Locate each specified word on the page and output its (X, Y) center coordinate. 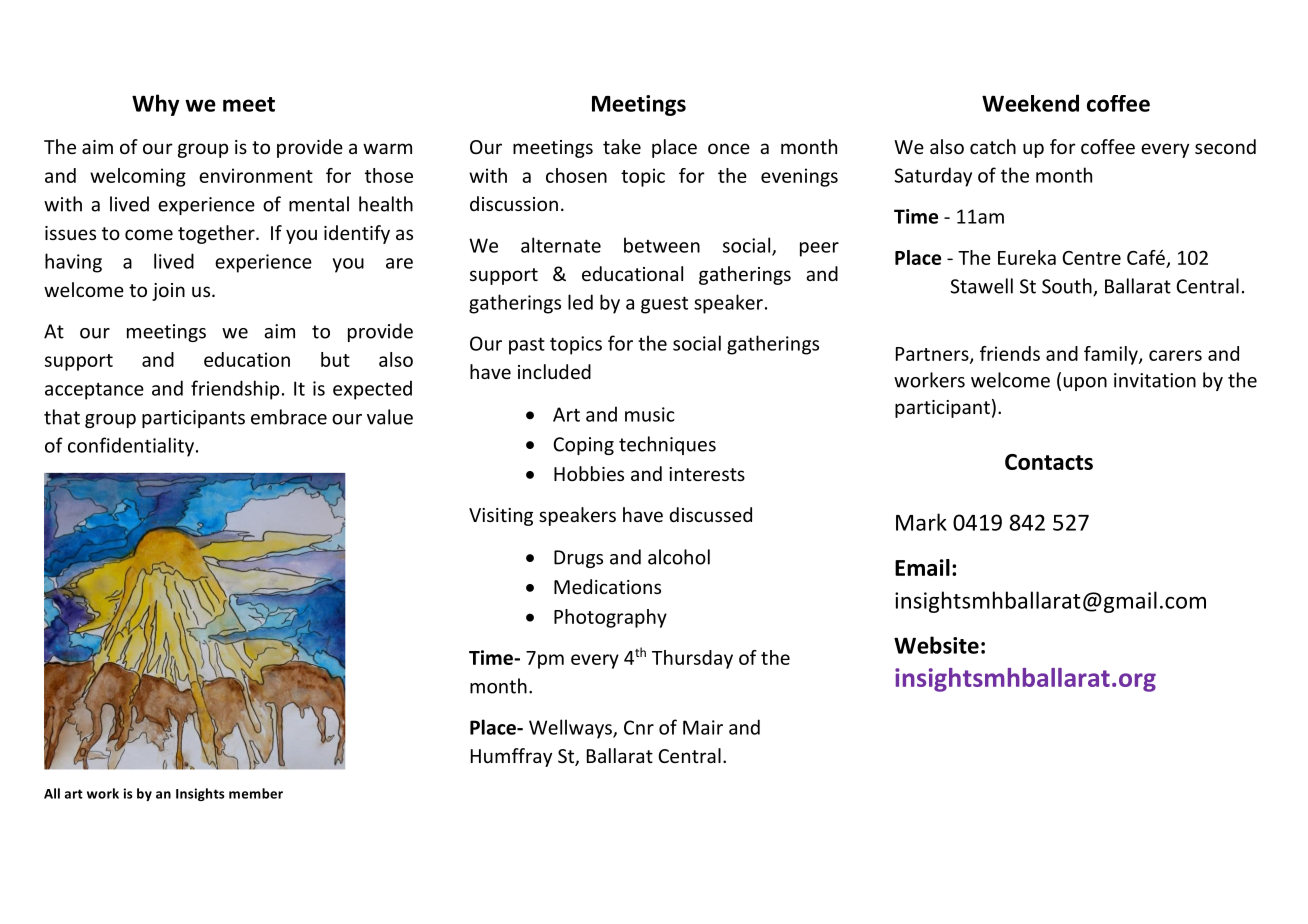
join (168, 292)
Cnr (639, 727)
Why (155, 105)
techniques (667, 445)
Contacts (1049, 462)
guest (664, 305)
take (622, 146)
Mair (703, 727)
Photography (610, 618)
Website (936, 645)
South (1068, 287)
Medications (607, 586)
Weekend (1030, 103)
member (256, 793)
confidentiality (132, 447)
